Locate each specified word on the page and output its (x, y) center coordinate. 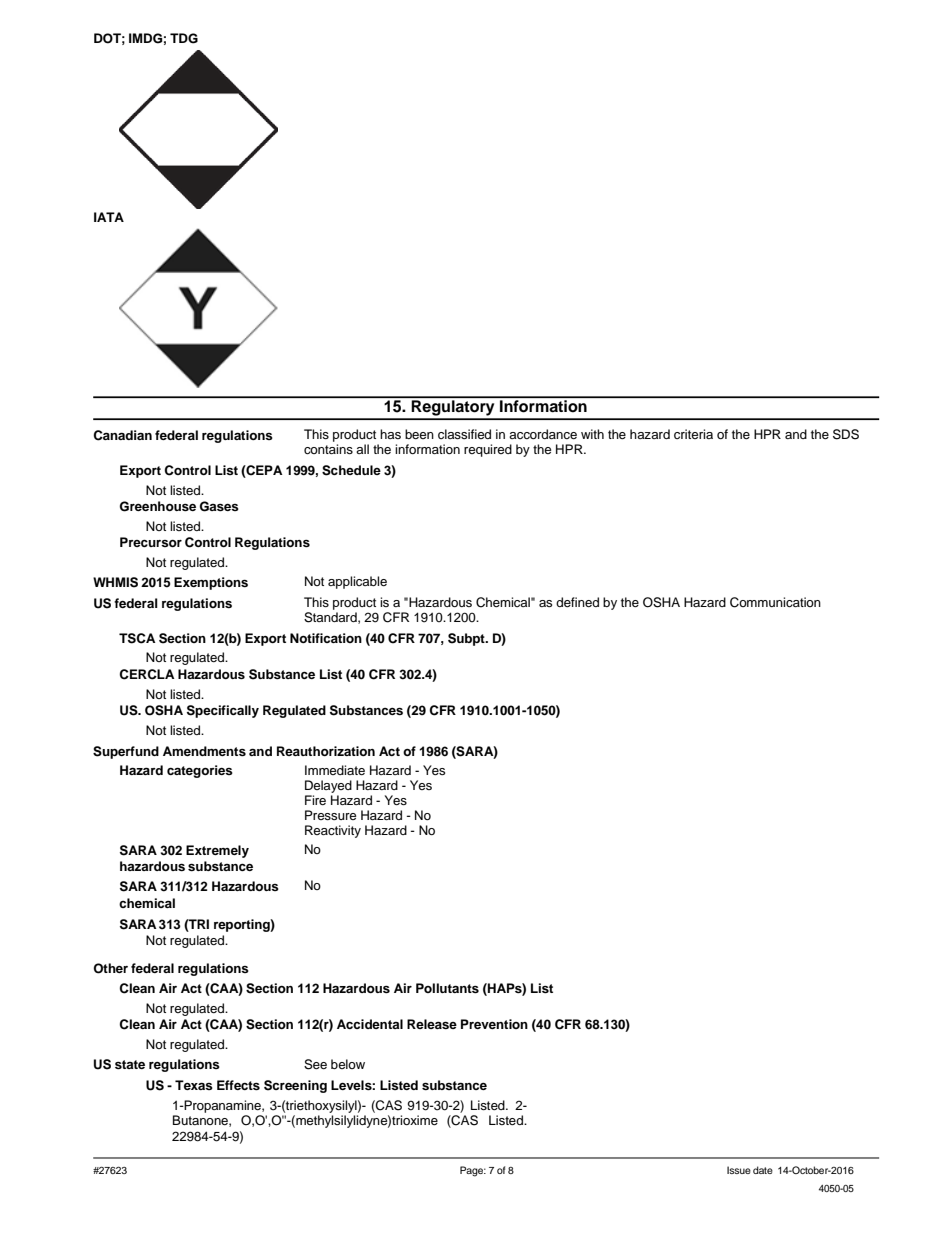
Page (473, 1171)
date (763, 1170)
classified (464, 434)
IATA (109, 217)
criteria (693, 434)
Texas (194, 1085)
